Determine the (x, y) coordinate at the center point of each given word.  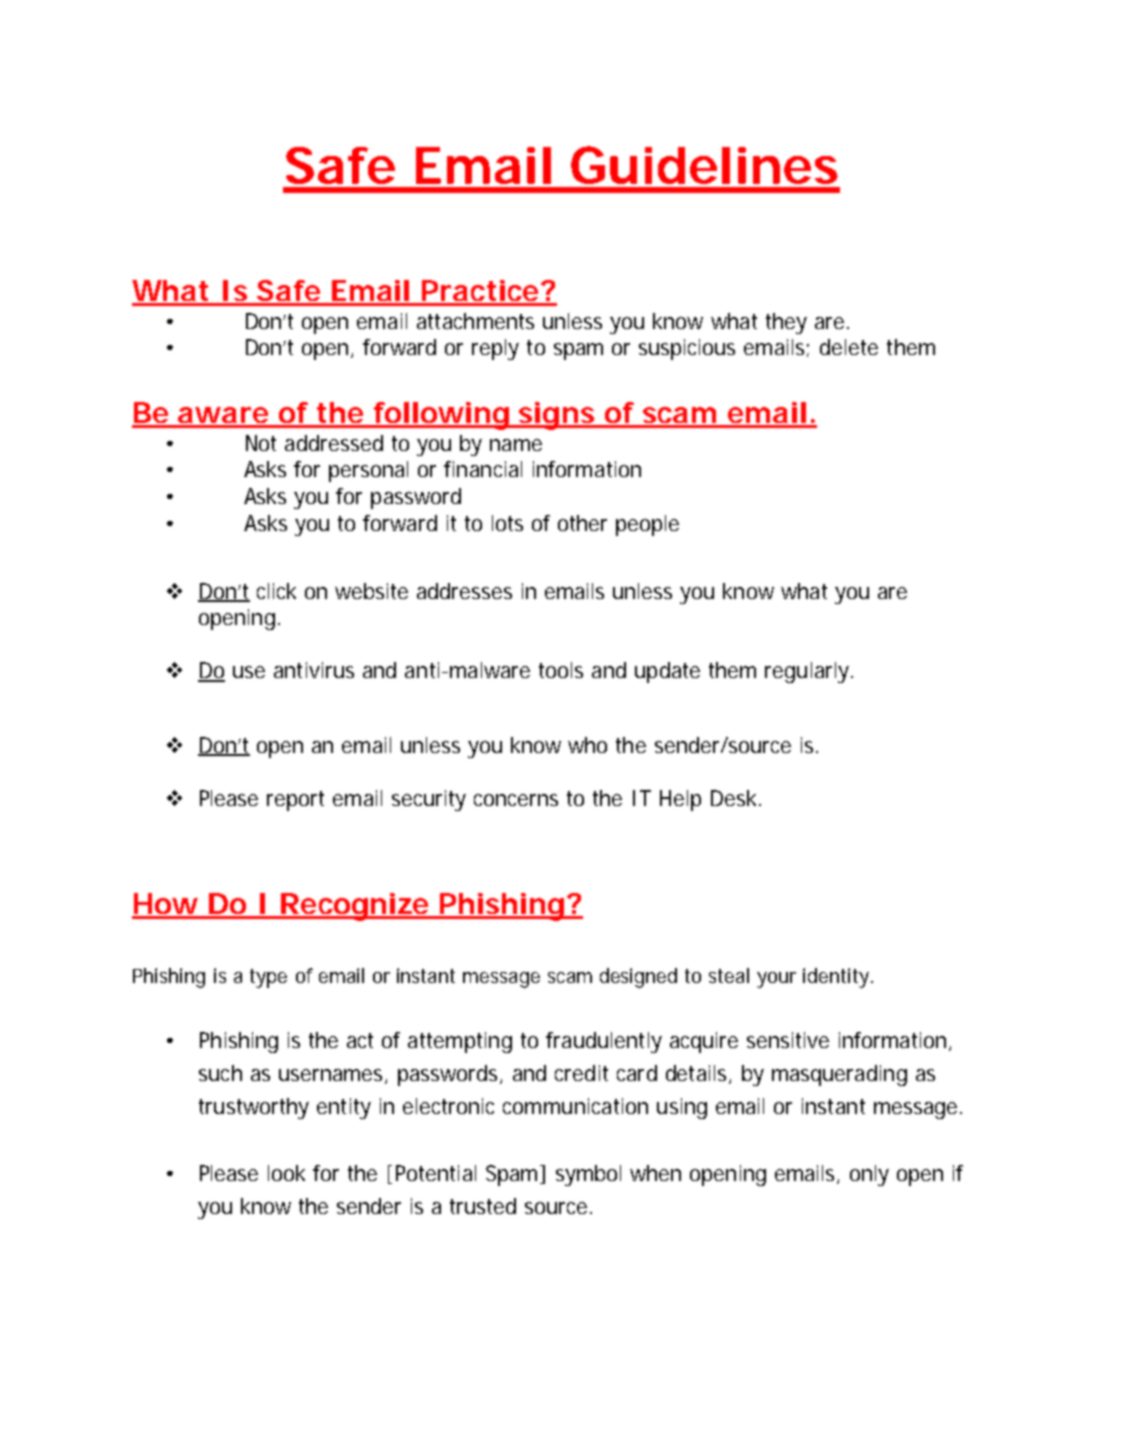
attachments (475, 321)
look (286, 1173)
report (295, 801)
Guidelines (704, 165)
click (276, 591)
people (647, 525)
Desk (733, 798)
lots (507, 523)
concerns (516, 800)
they (786, 323)
